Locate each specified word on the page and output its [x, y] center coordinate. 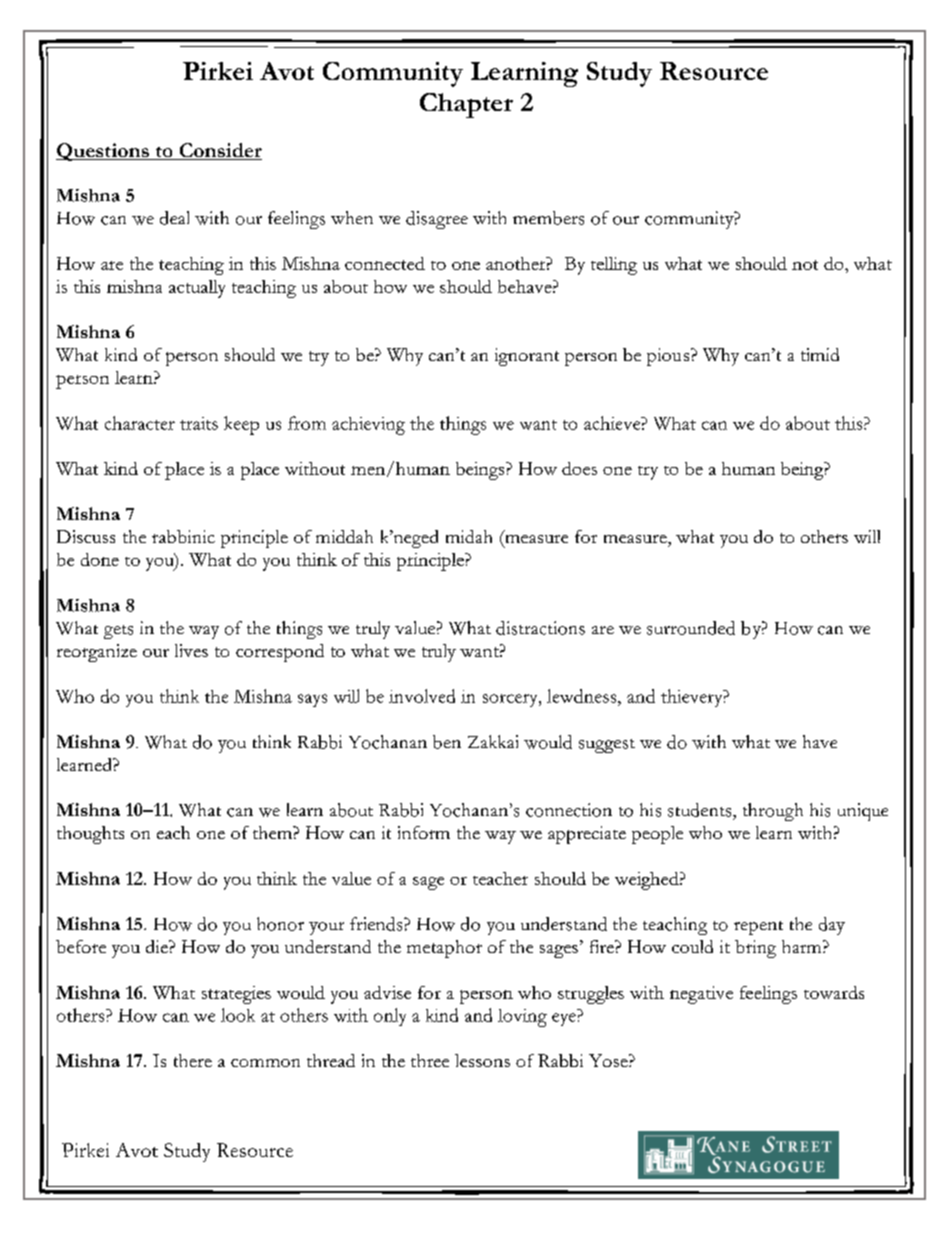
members [548, 218]
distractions [540, 628]
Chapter [466, 105]
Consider [219, 151]
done [100, 559]
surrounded [691, 628]
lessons [482, 1060]
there [193, 1060]
